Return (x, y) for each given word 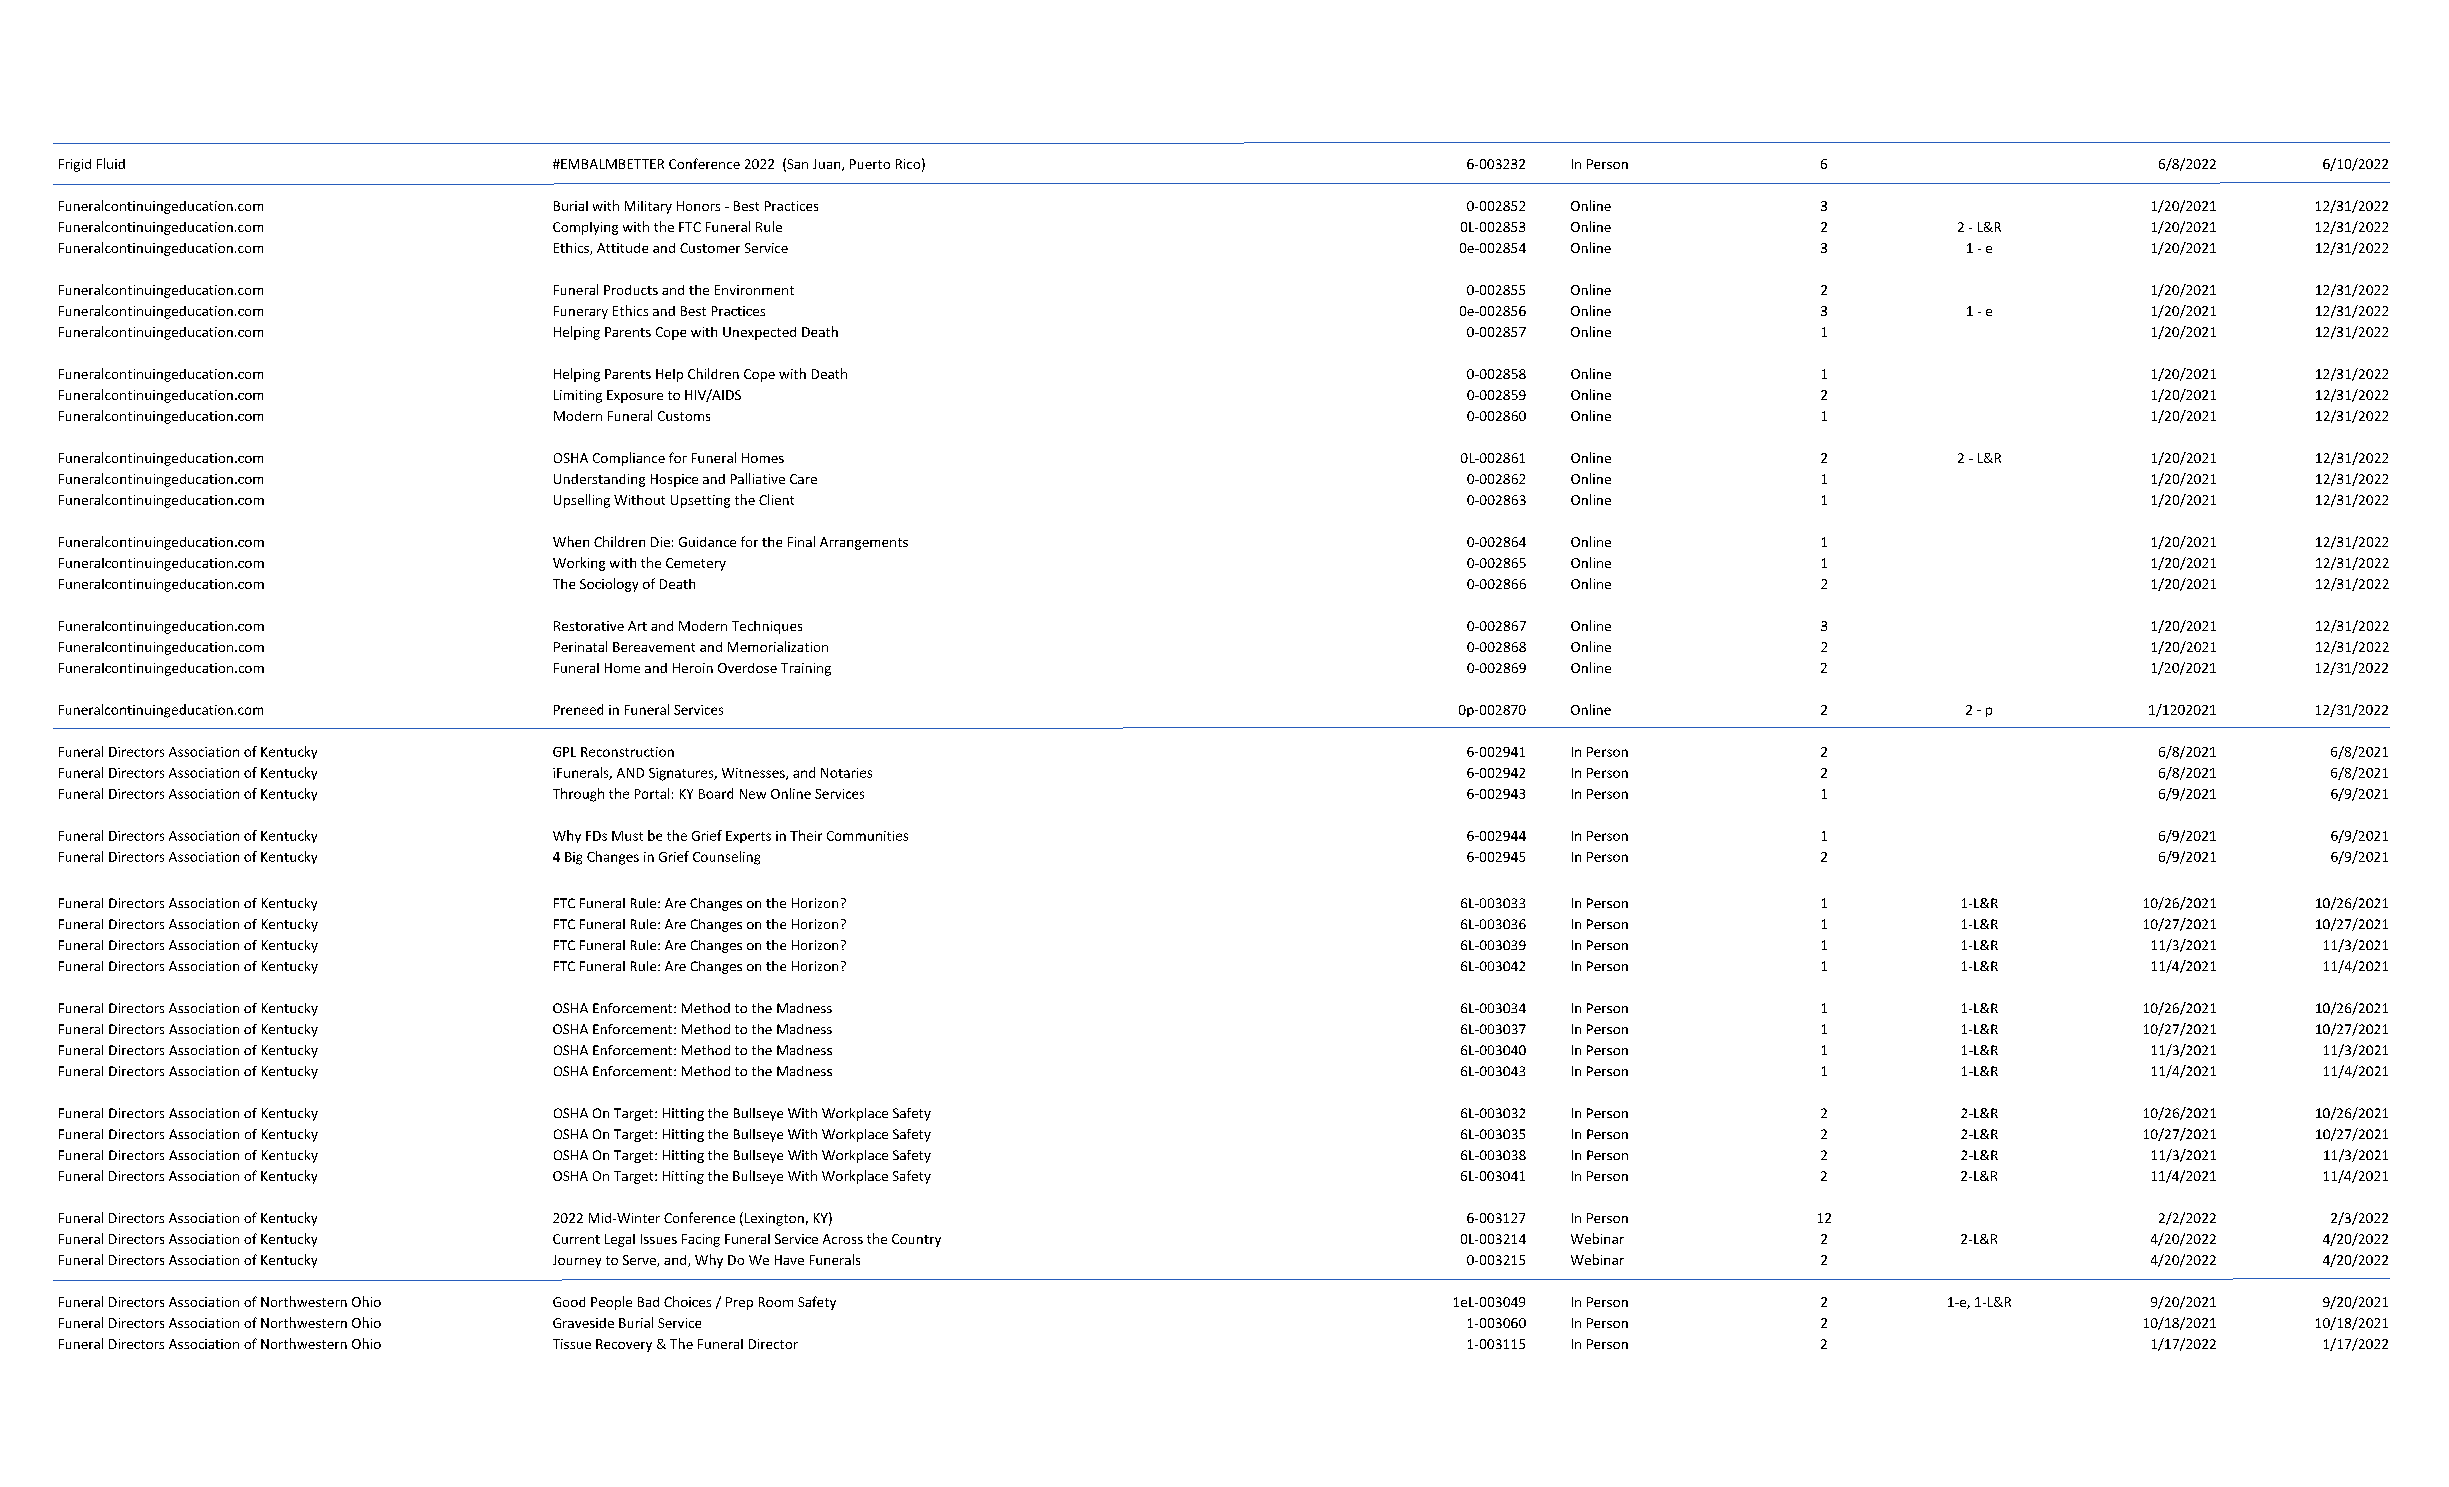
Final (801, 541)
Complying (585, 228)
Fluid (111, 163)
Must (627, 836)
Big (573, 858)
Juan (828, 165)
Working (579, 564)
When (571, 541)
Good (569, 1302)
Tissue (572, 1344)
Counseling (726, 858)
